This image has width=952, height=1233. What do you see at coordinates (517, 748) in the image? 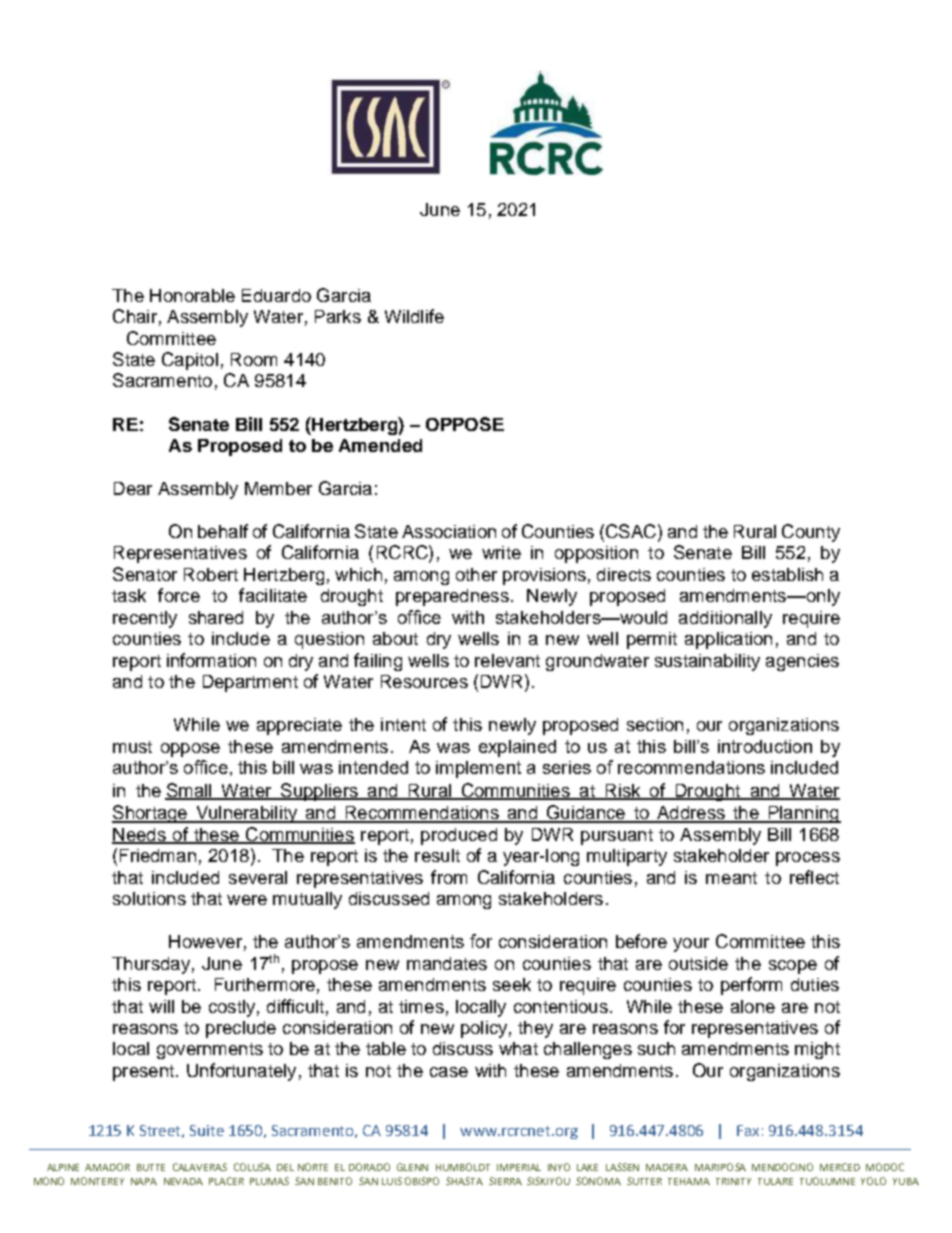
I see `explained` at bounding box center [517, 748].
